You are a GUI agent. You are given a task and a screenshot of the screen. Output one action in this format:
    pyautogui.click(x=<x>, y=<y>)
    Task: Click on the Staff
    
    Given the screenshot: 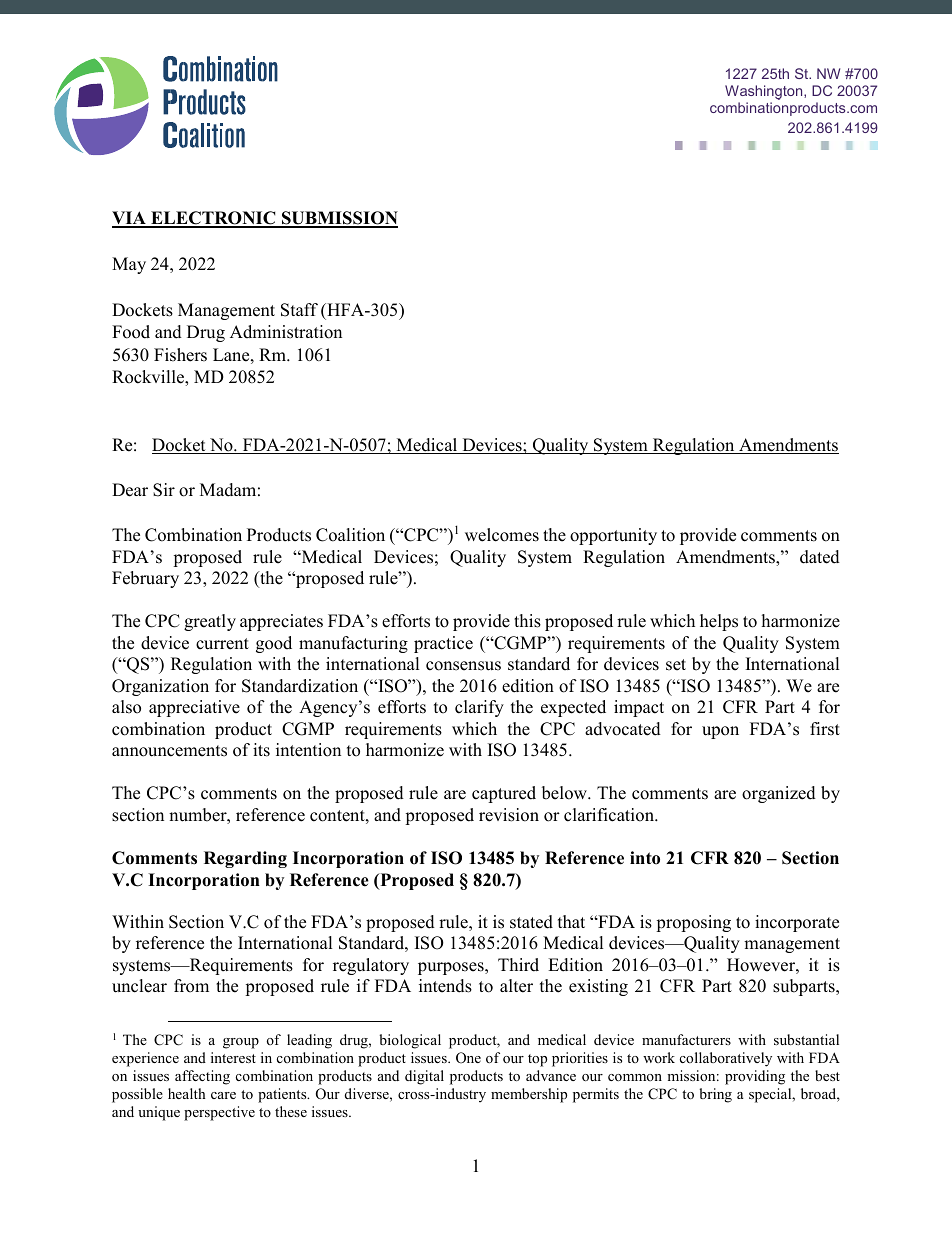 What is the action you would take?
    pyautogui.click(x=299, y=310)
